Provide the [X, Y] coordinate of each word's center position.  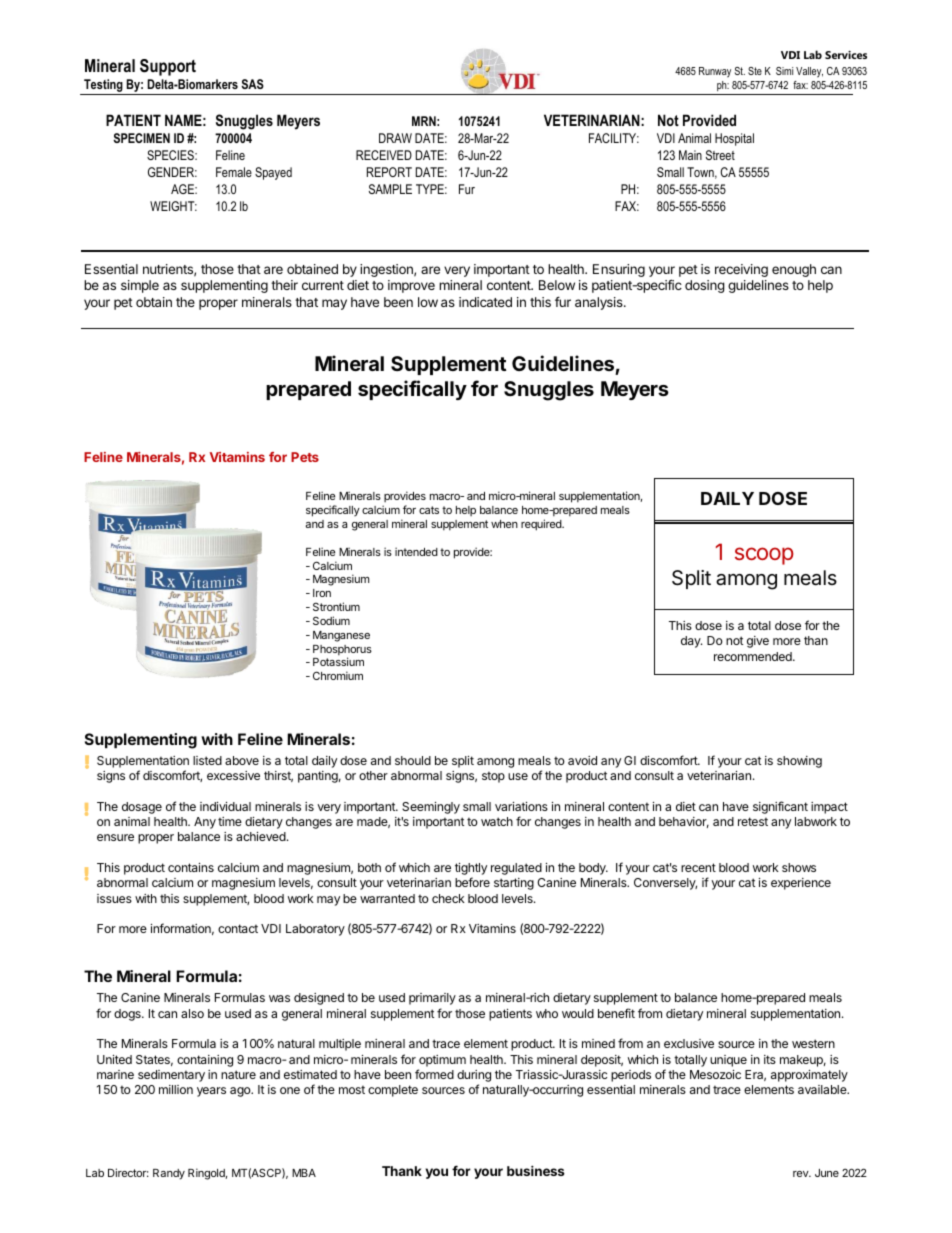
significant [780, 807]
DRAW [395, 138]
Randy [169, 1174]
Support [168, 67]
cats [429, 510]
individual [225, 806]
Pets [305, 457]
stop [493, 777]
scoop [764, 556]
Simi [784, 71]
